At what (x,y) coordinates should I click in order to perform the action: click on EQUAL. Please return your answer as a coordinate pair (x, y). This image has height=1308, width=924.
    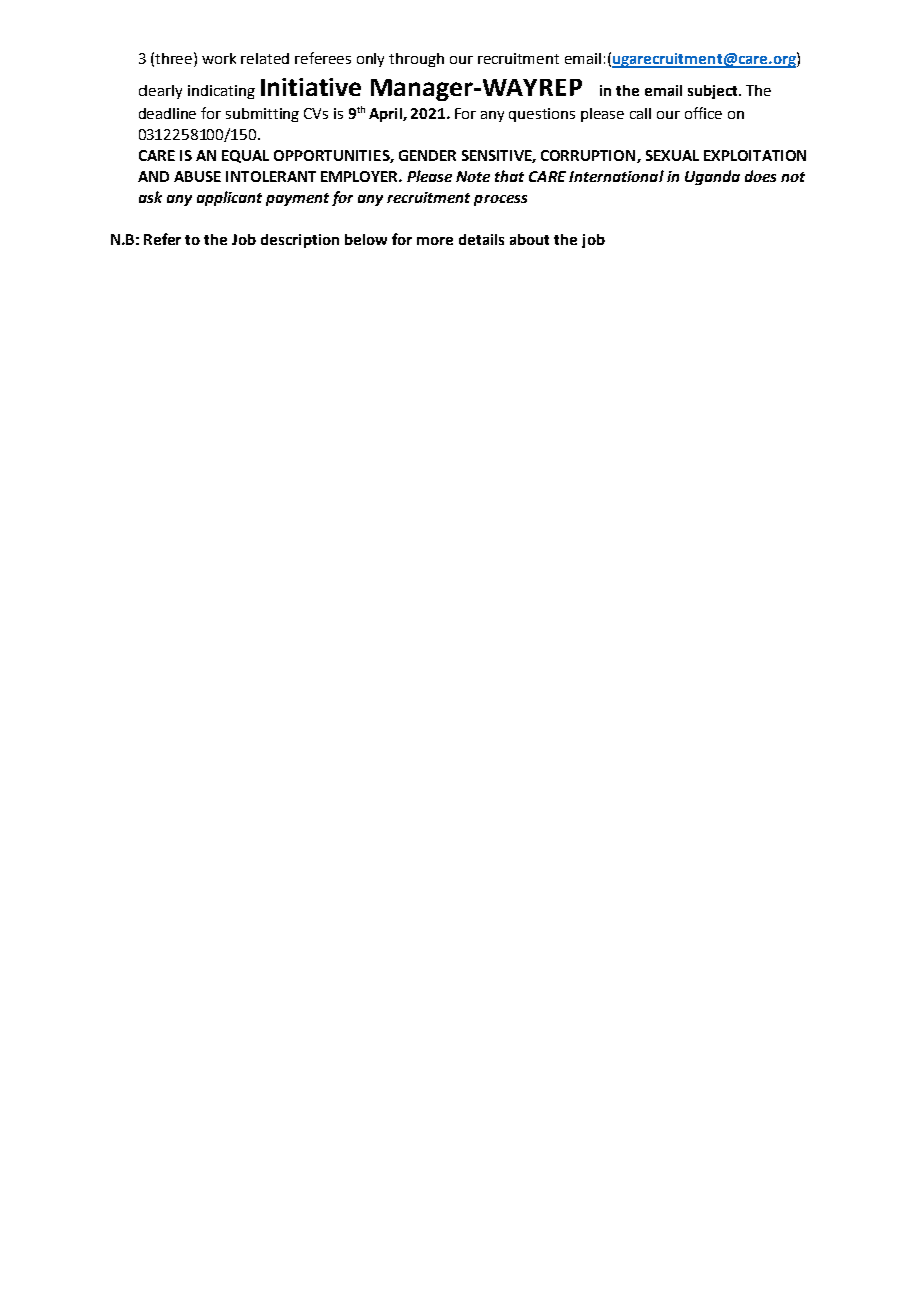
    Looking at the image, I should click on (245, 156).
